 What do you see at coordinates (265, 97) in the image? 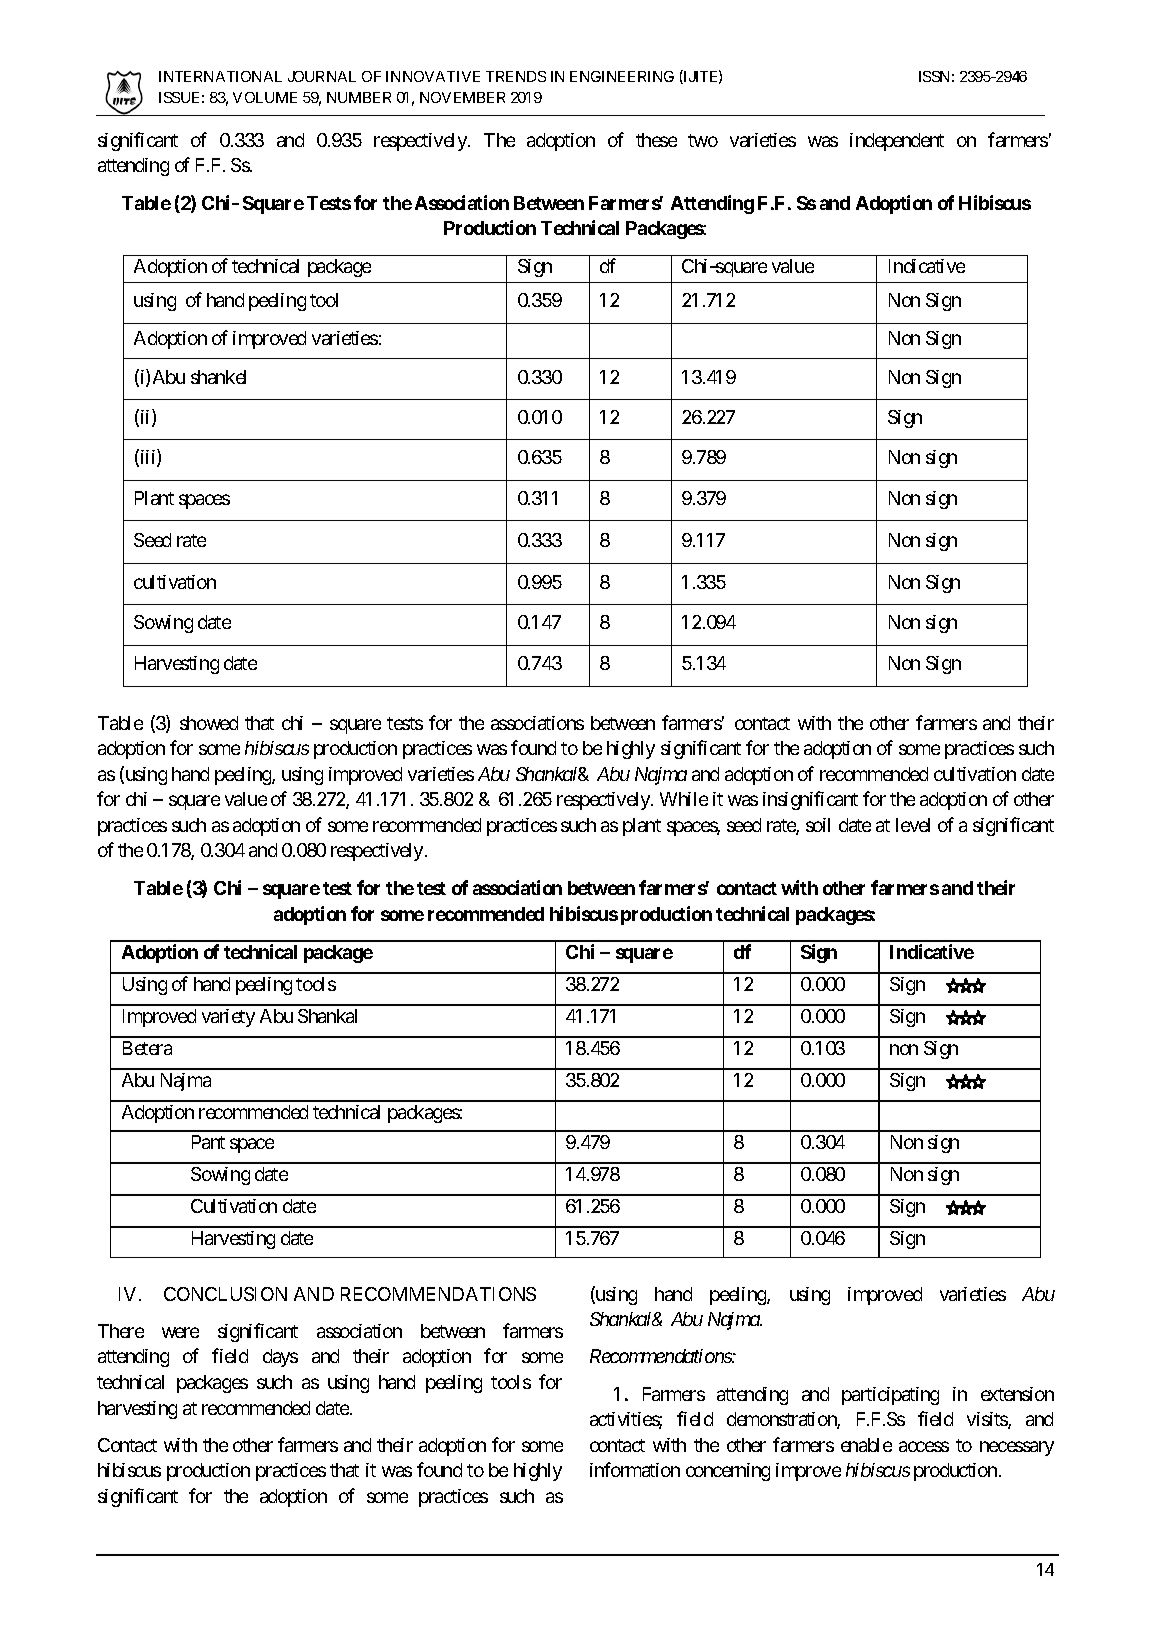
I see `VOLUME` at bounding box center [265, 97].
